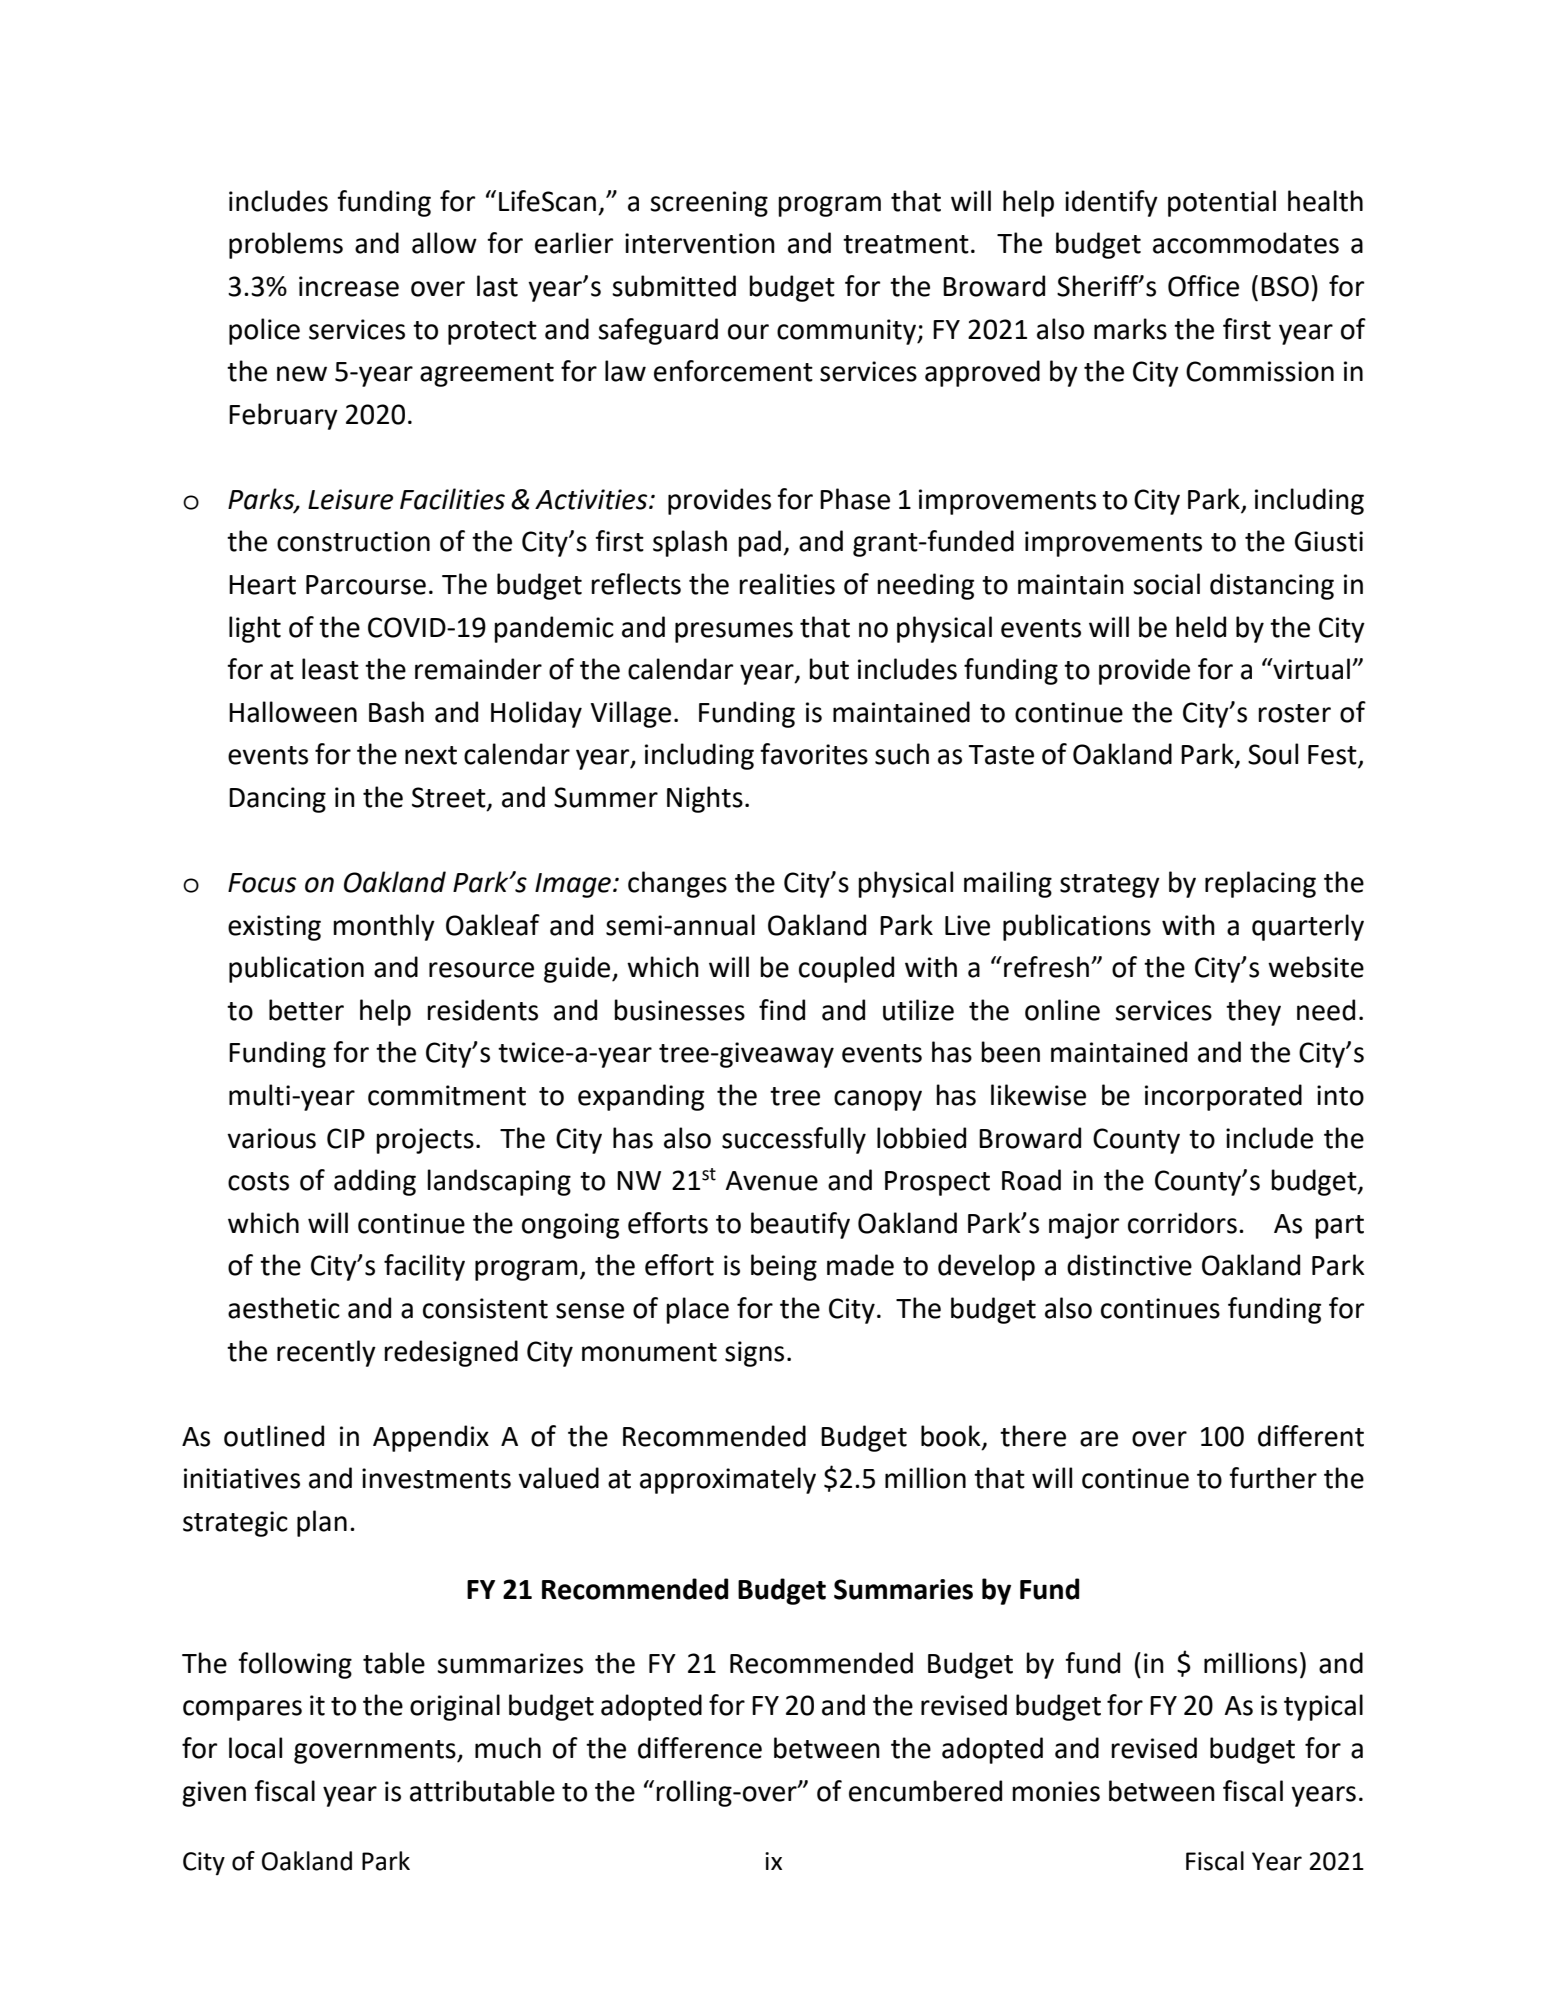  Describe the element at coordinates (814, 754) in the page. I see `favorites` at that location.
